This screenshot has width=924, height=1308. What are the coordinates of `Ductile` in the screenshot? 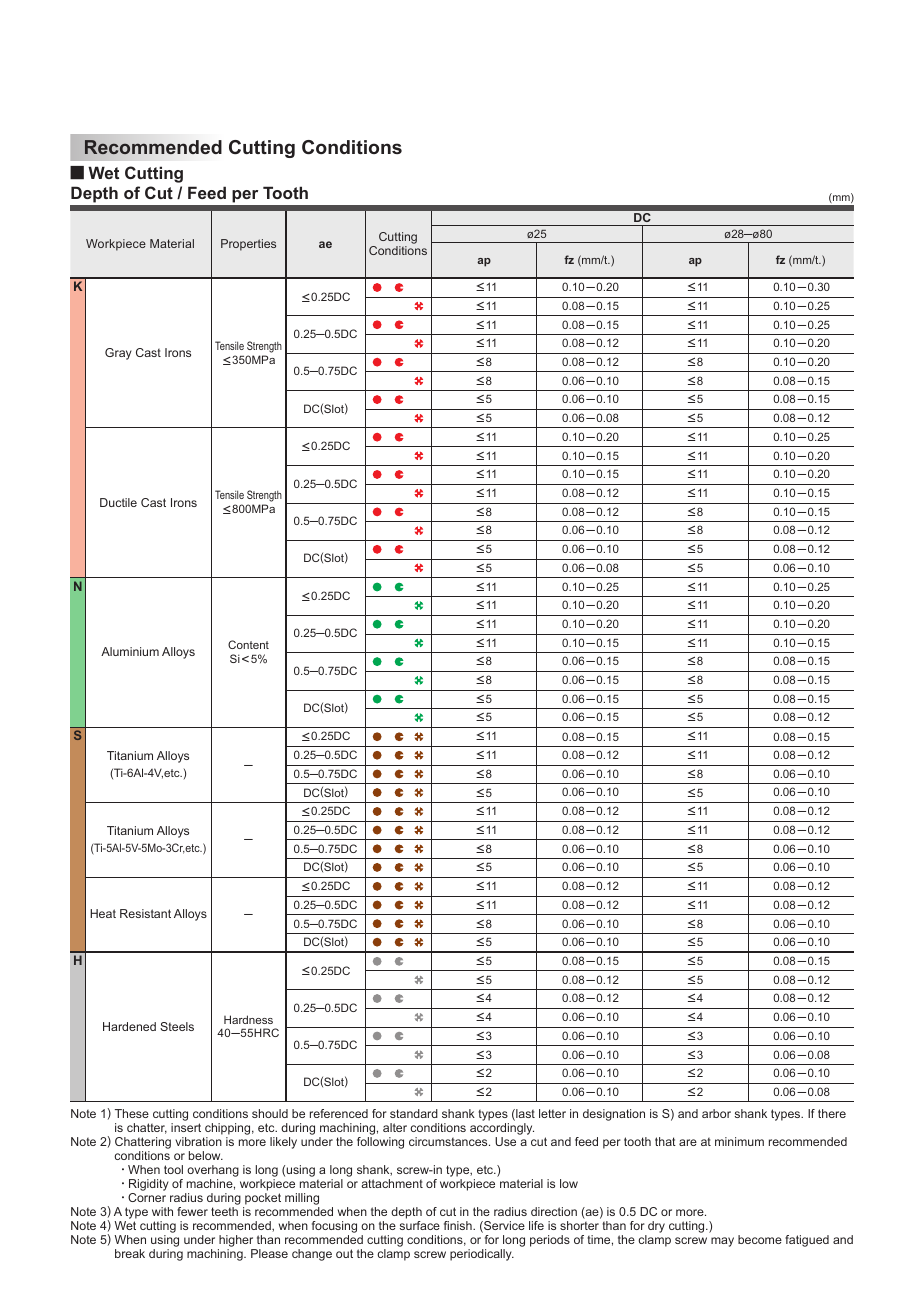 It's located at (118, 502).
